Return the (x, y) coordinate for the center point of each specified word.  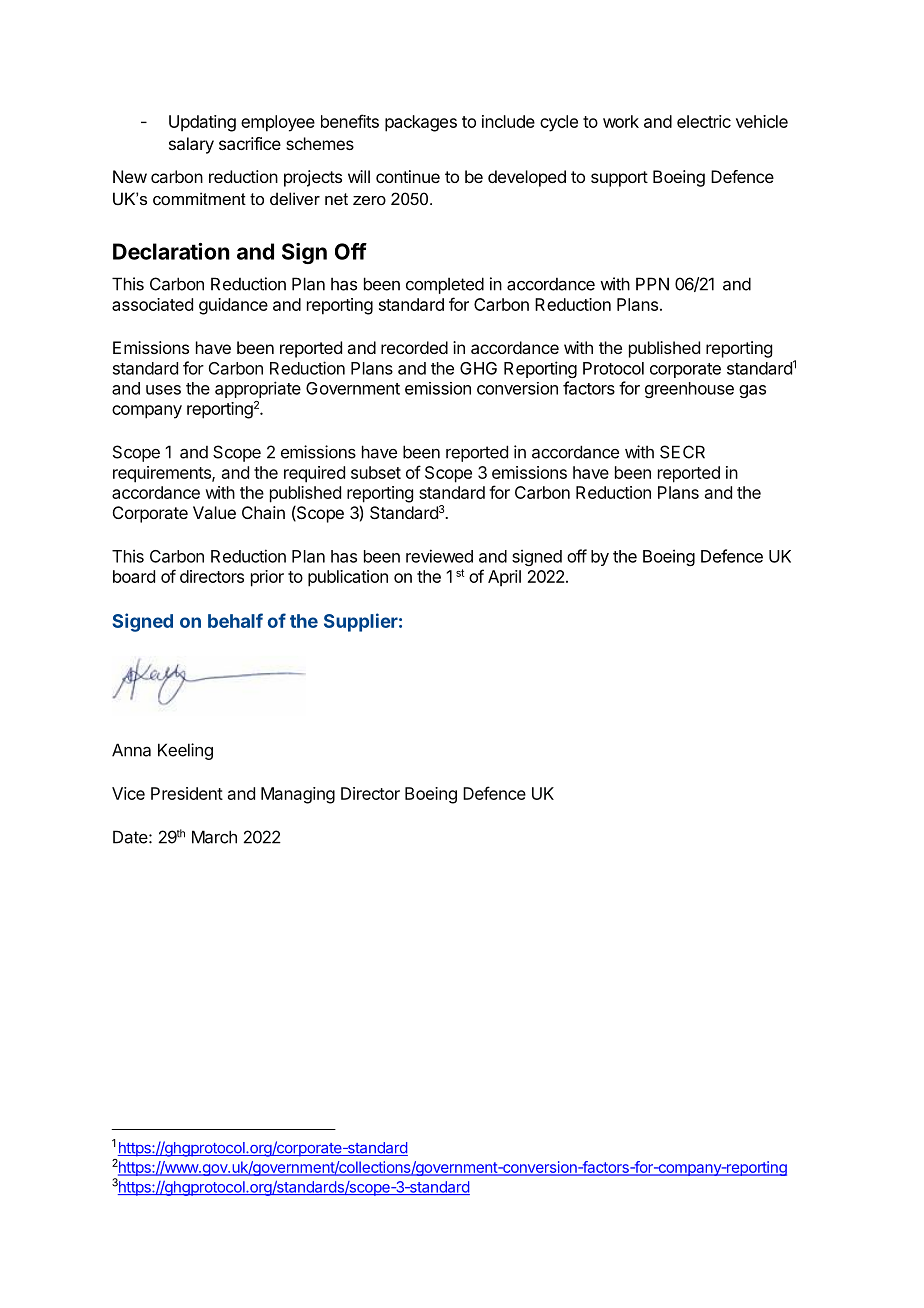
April (504, 578)
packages (421, 123)
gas (752, 391)
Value (214, 512)
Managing (298, 795)
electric (704, 121)
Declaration (171, 251)
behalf (235, 620)
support (619, 179)
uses (163, 390)
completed (445, 285)
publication (348, 578)
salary (191, 145)
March (214, 837)
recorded (414, 347)
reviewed (439, 556)
